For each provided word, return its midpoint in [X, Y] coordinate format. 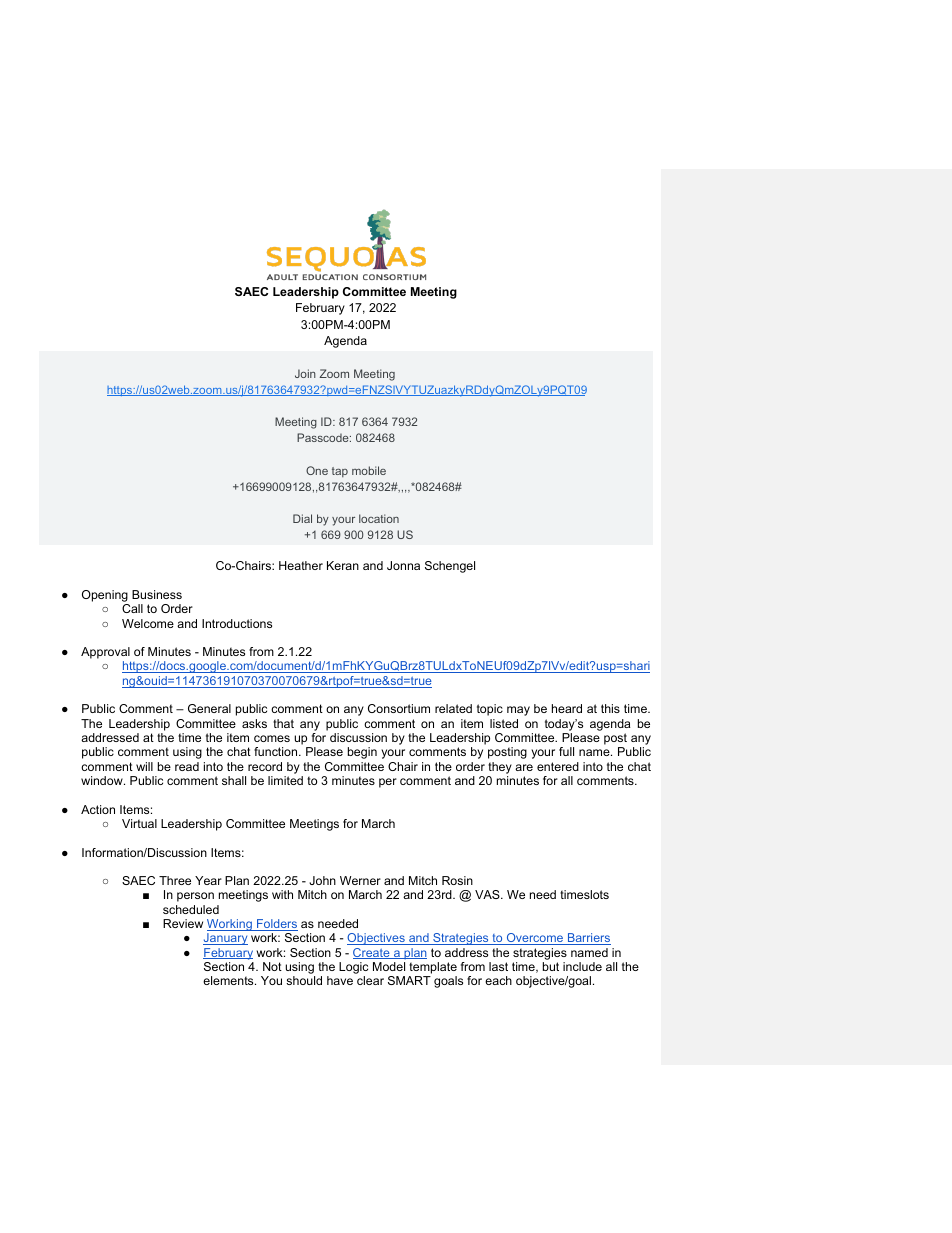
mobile [369, 470]
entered [558, 766]
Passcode [324, 437]
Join [305, 373]
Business [157, 594]
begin [362, 753]
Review [183, 923]
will [144, 766]
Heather [301, 565]
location [379, 518]
